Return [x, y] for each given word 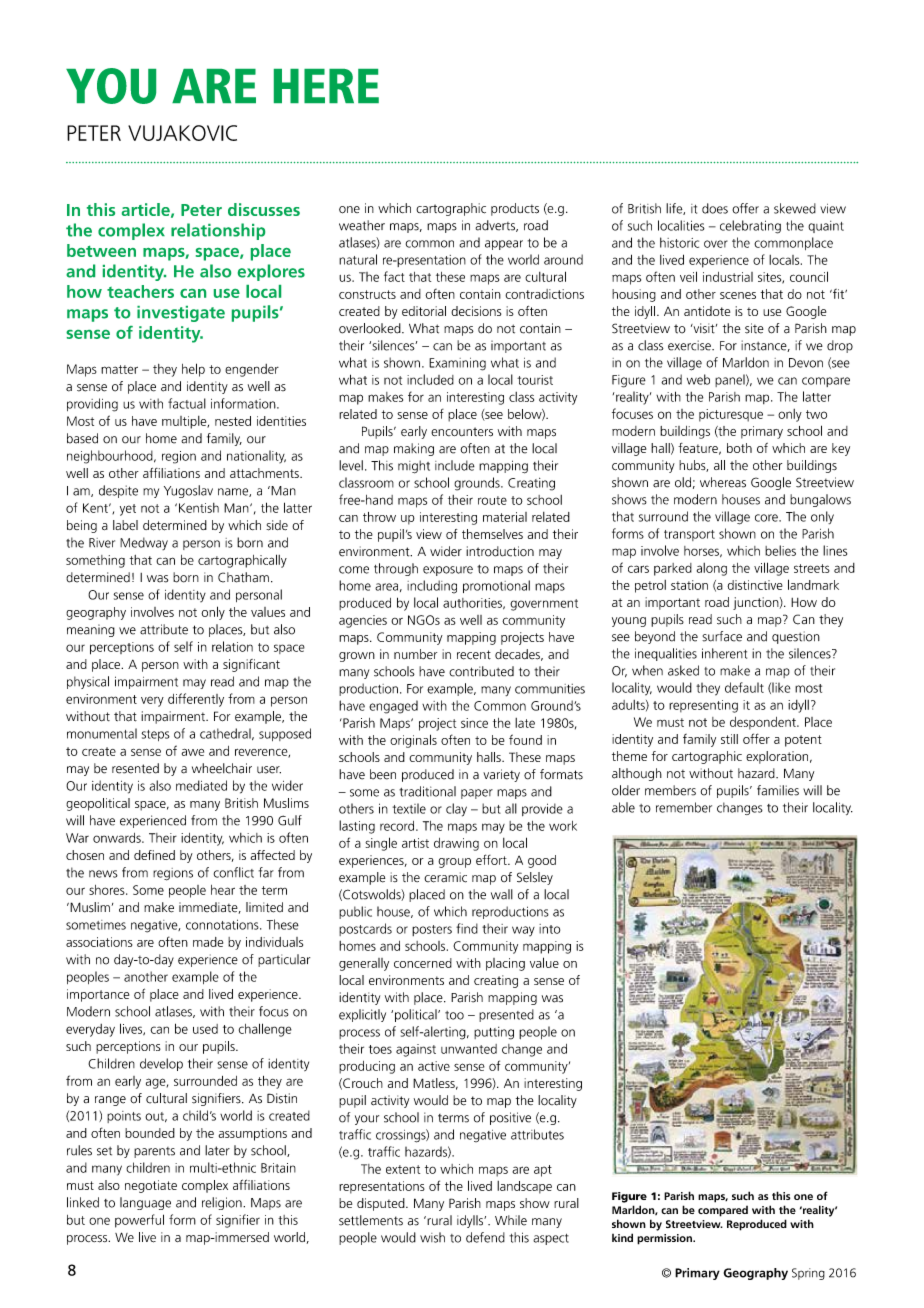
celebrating [750, 227]
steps [156, 735]
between [101, 250]
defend [485, 1237]
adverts [496, 226]
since [474, 723]
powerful [139, 1221]
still [729, 739]
